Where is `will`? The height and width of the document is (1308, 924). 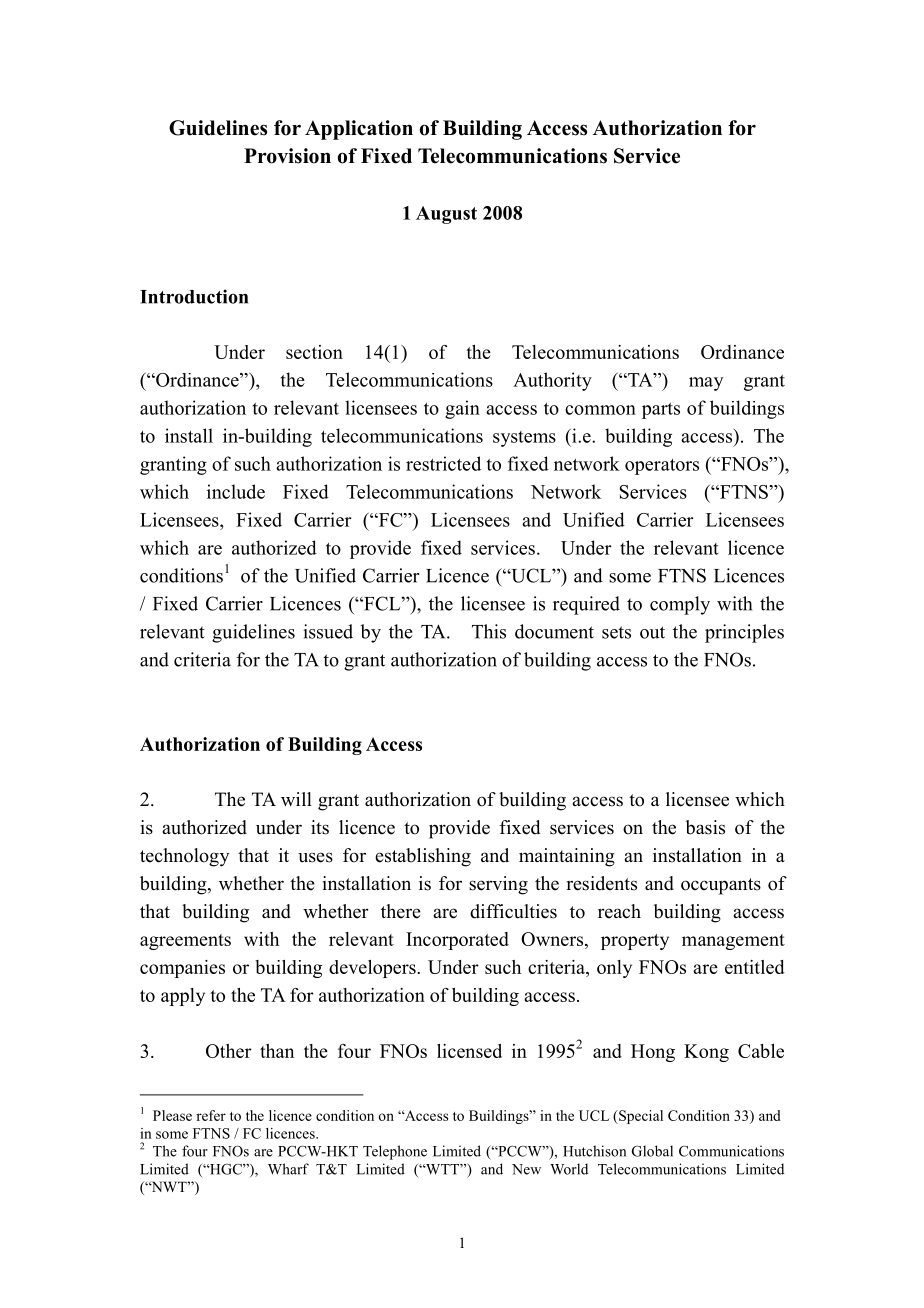 will is located at coordinates (296, 799).
